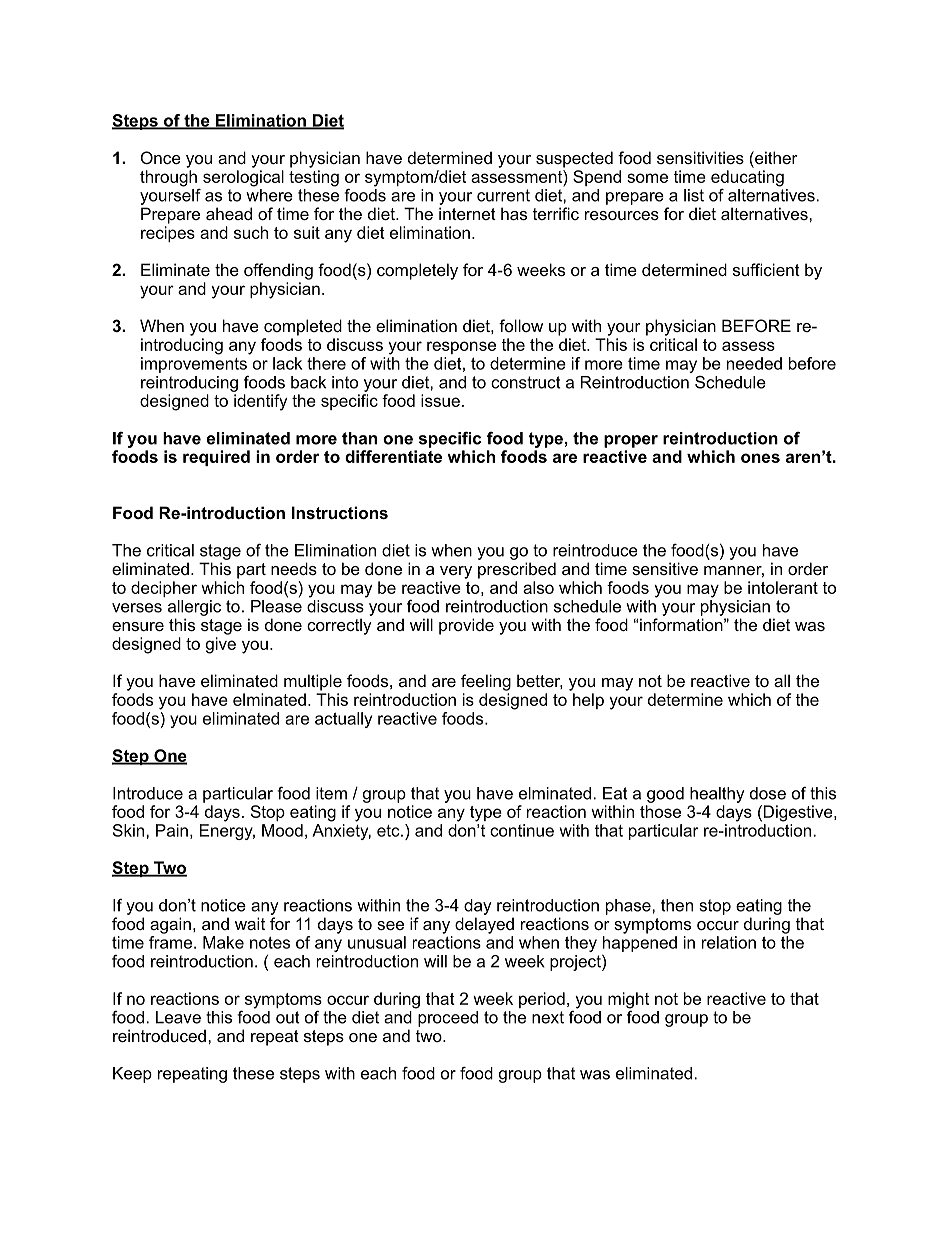  Describe the element at coordinates (243, 178) in the screenshot. I see `serological` at that location.
